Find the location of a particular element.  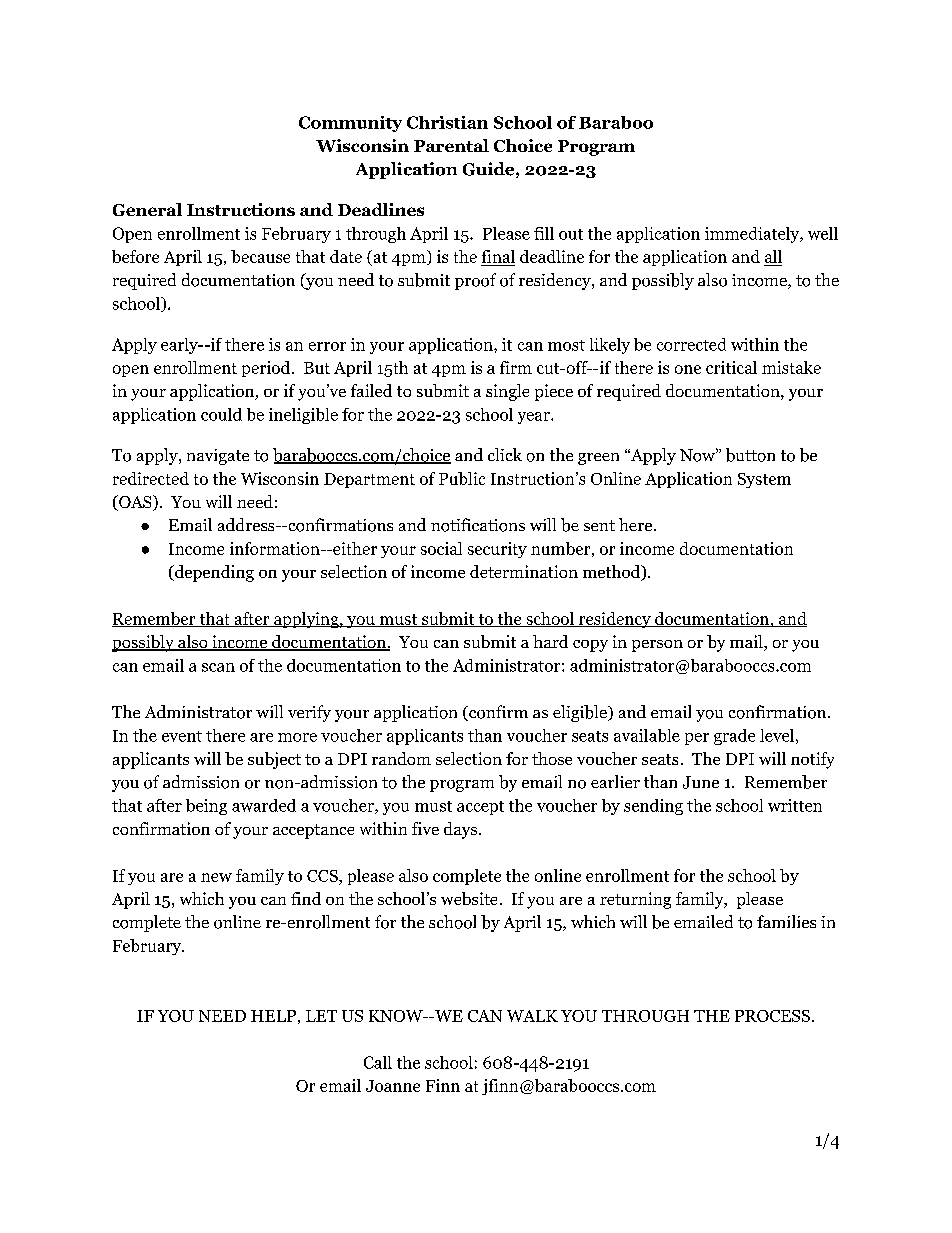

WALK is located at coordinates (532, 1016).
